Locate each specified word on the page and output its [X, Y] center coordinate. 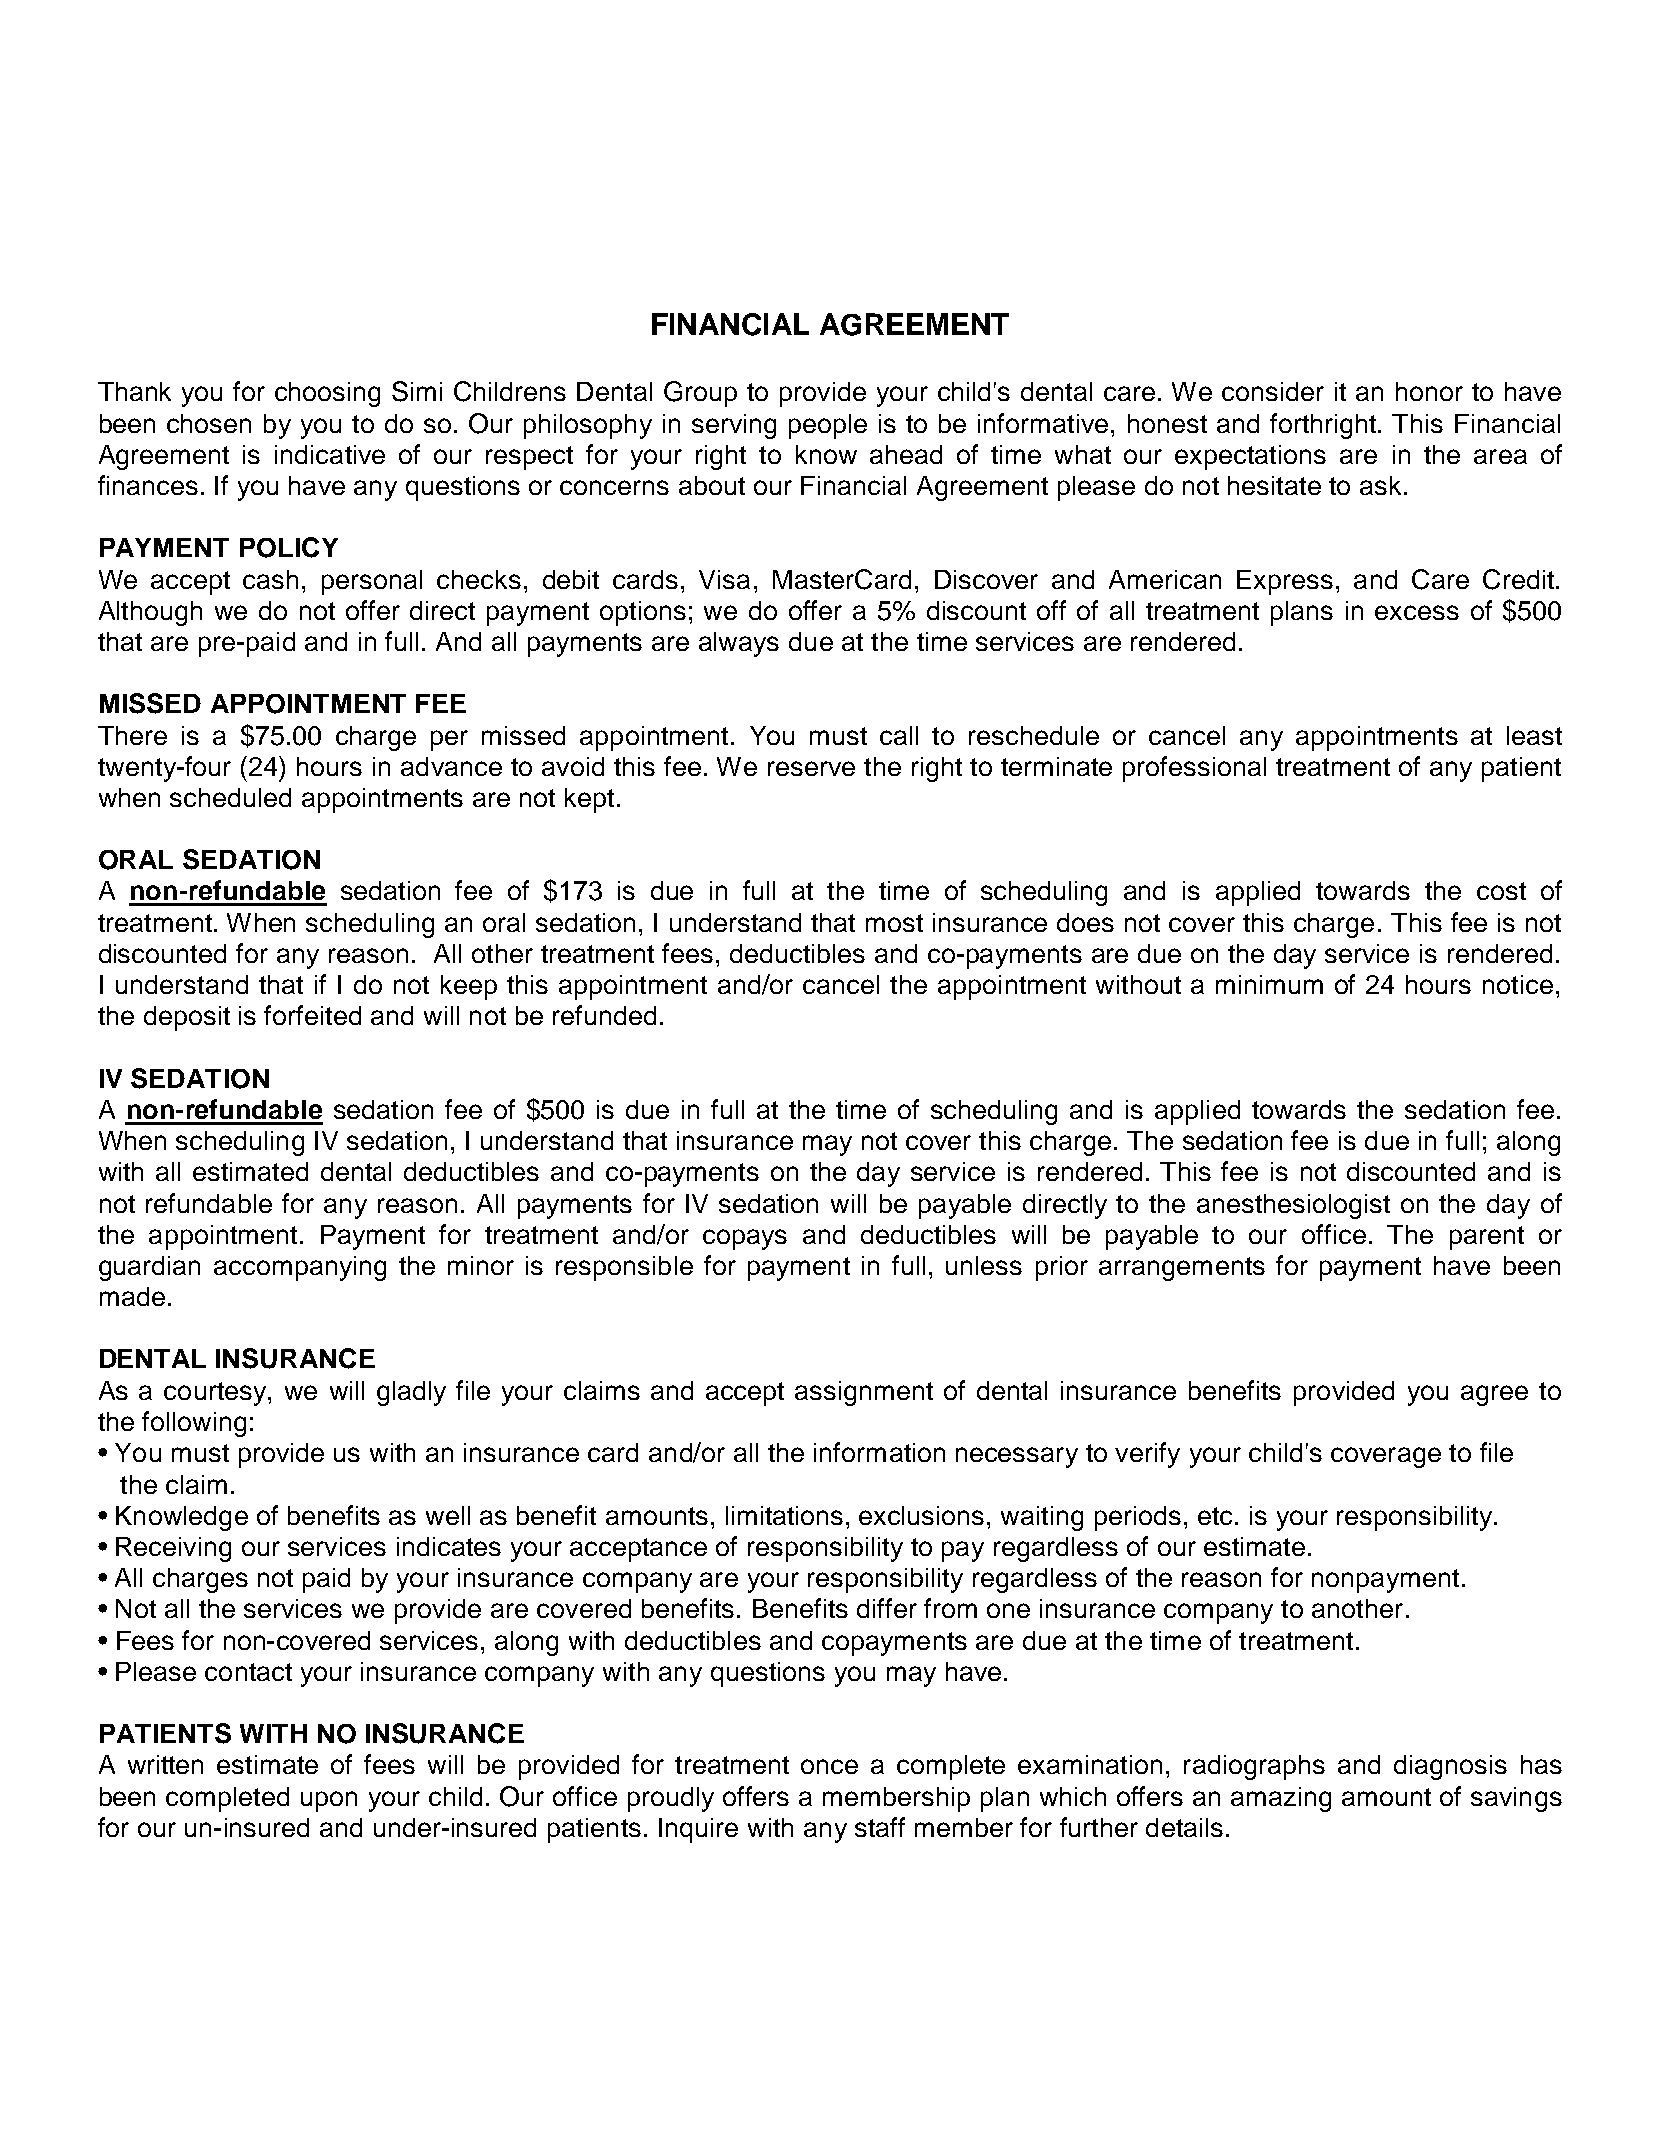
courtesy [216, 1394]
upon [329, 1801]
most [894, 923]
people [828, 426]
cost [1501, 891]
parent [1487, 1238]
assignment [864, 1393]
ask [1380, 485]
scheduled [230, 797]
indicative [330, 454]
